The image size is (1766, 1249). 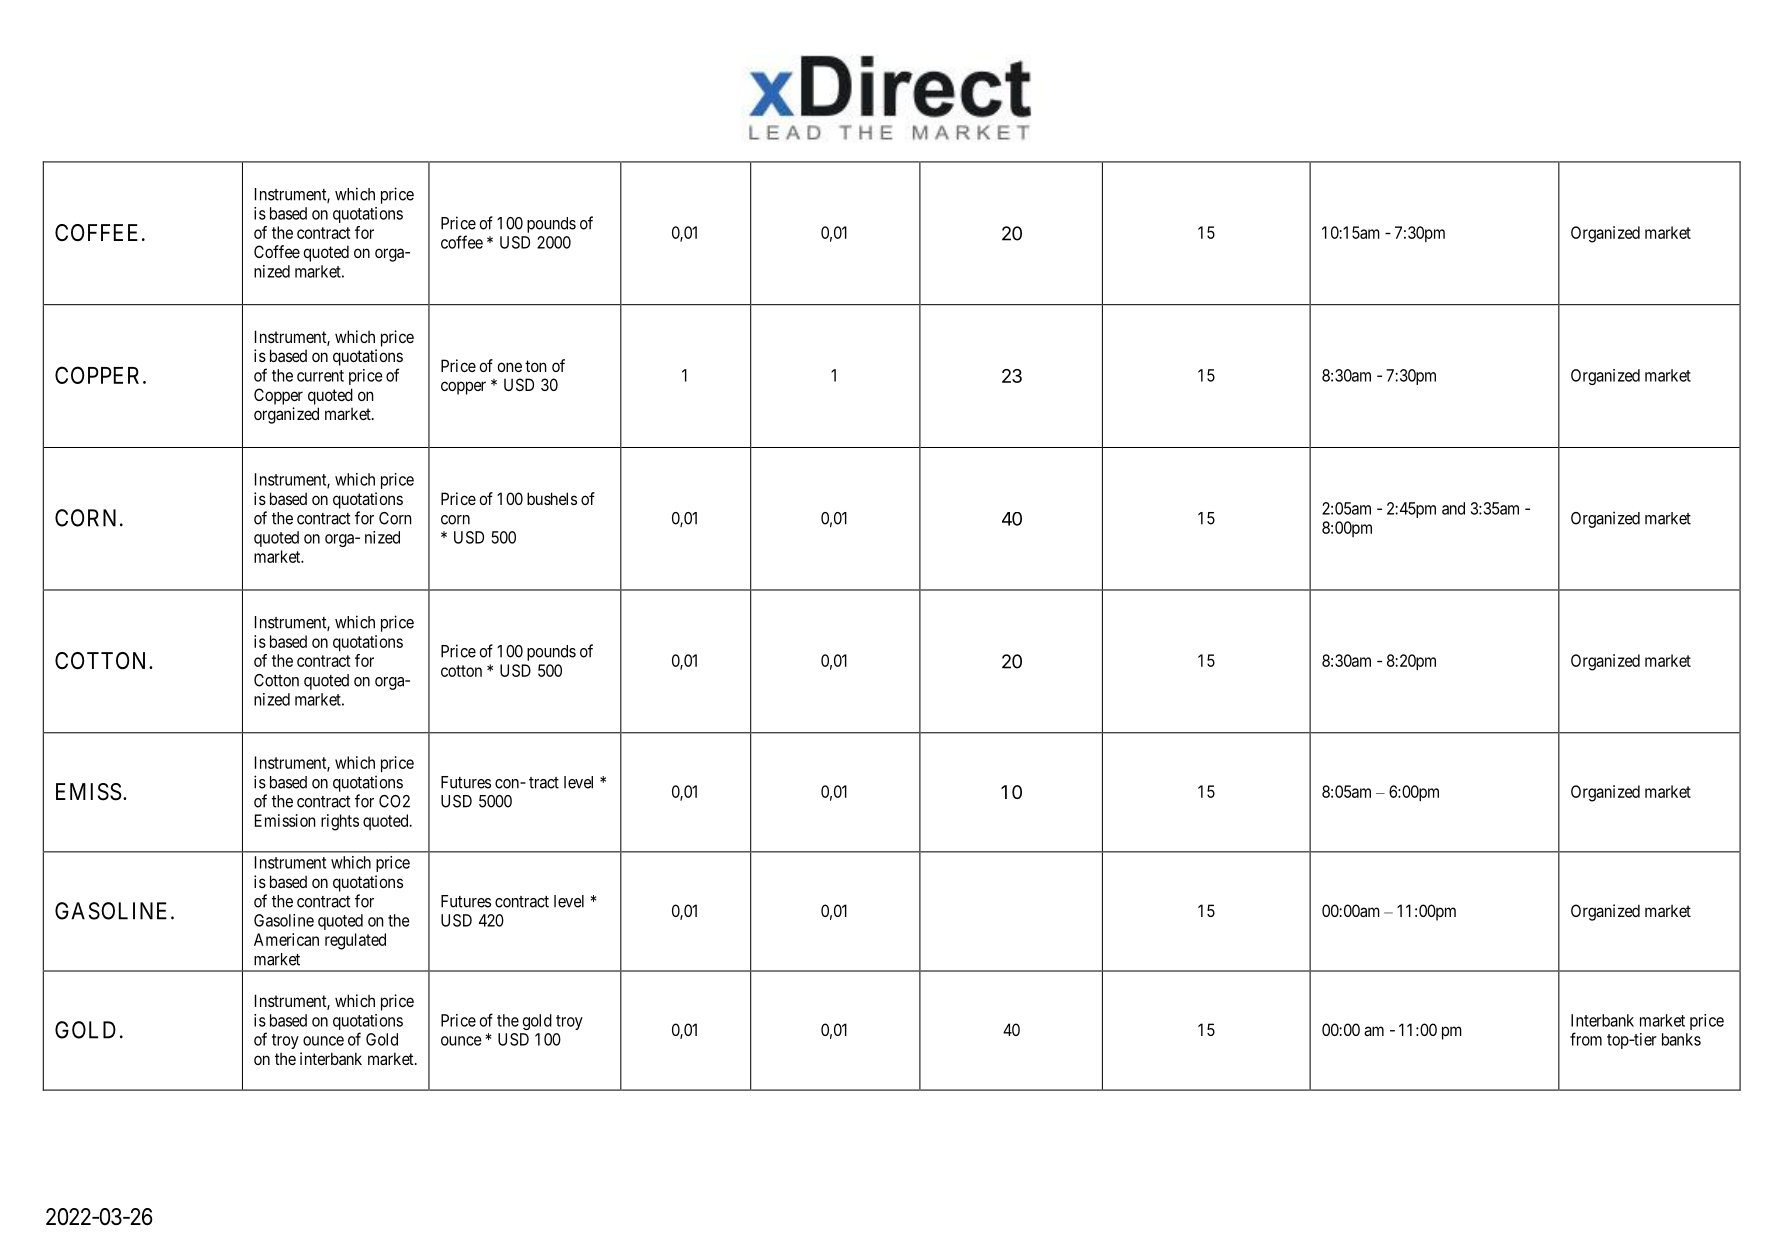 What do you see at coordinates (355, 941) in the image?
I see `regulated` at bounding box center [355, 941].
